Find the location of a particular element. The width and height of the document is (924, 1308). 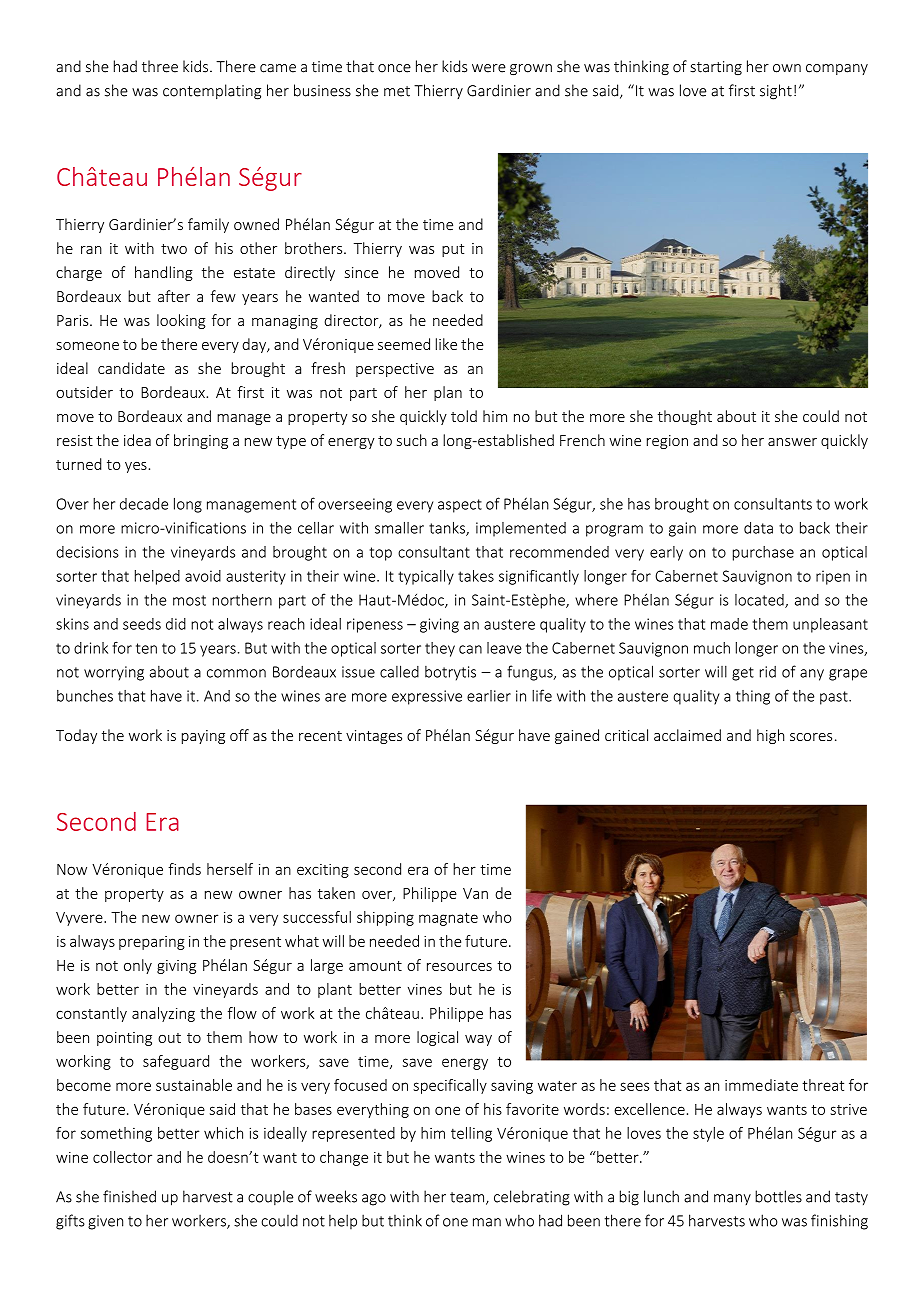

preparing is located at coordinates (152, 943).
